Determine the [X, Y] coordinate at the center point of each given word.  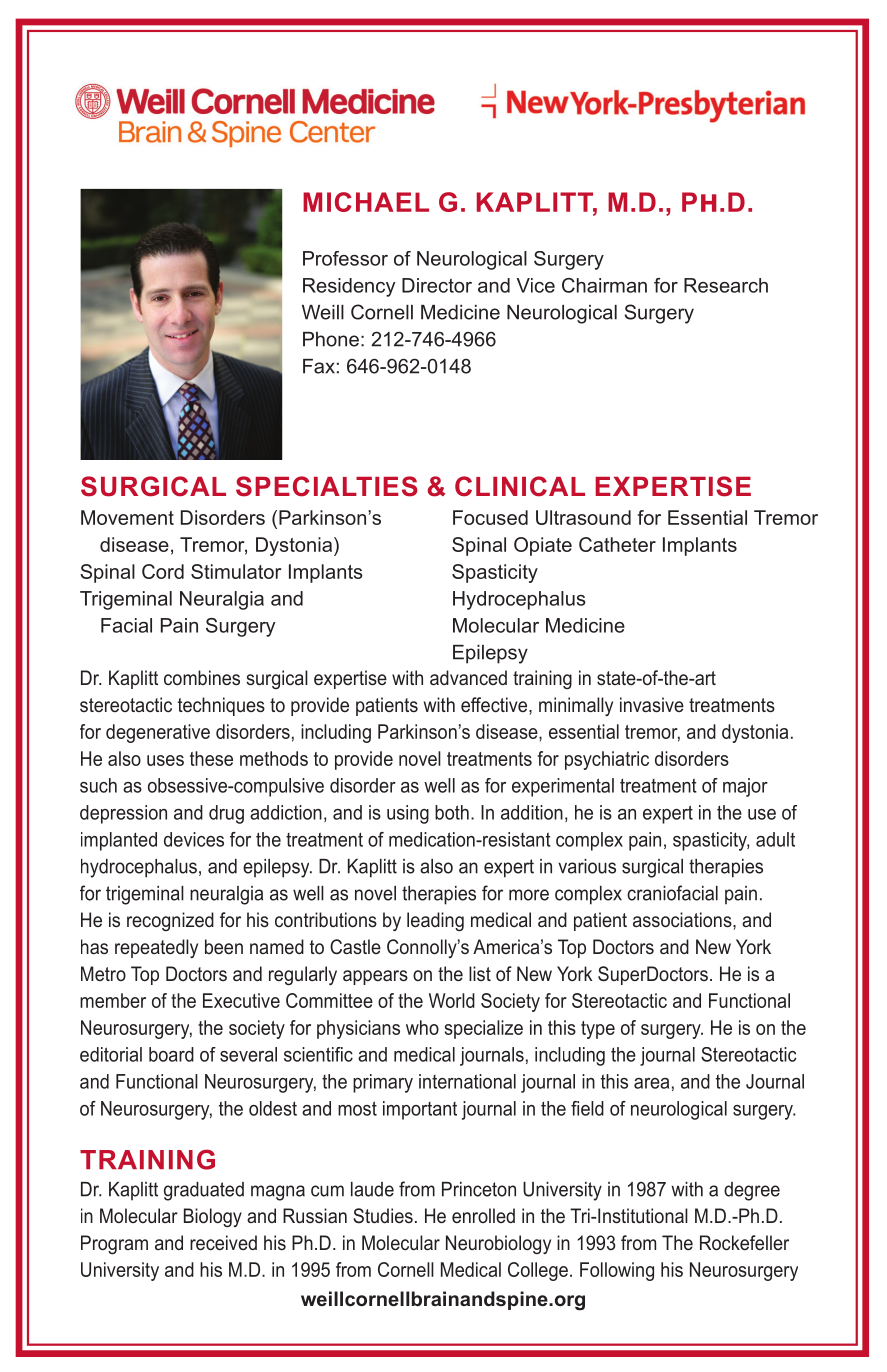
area [651, 1083]
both [452, 812]
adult [775, 839]
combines [202, 677]
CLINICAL [520, 486]
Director [437, 285]
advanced [468, 677]
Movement [127, 517]
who [422, 1027]
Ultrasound [583, 517]
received [223, 1242]
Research [726, 285]
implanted [119, 841]
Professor [345, 258]
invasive [652, 704]
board [171, 1054]
